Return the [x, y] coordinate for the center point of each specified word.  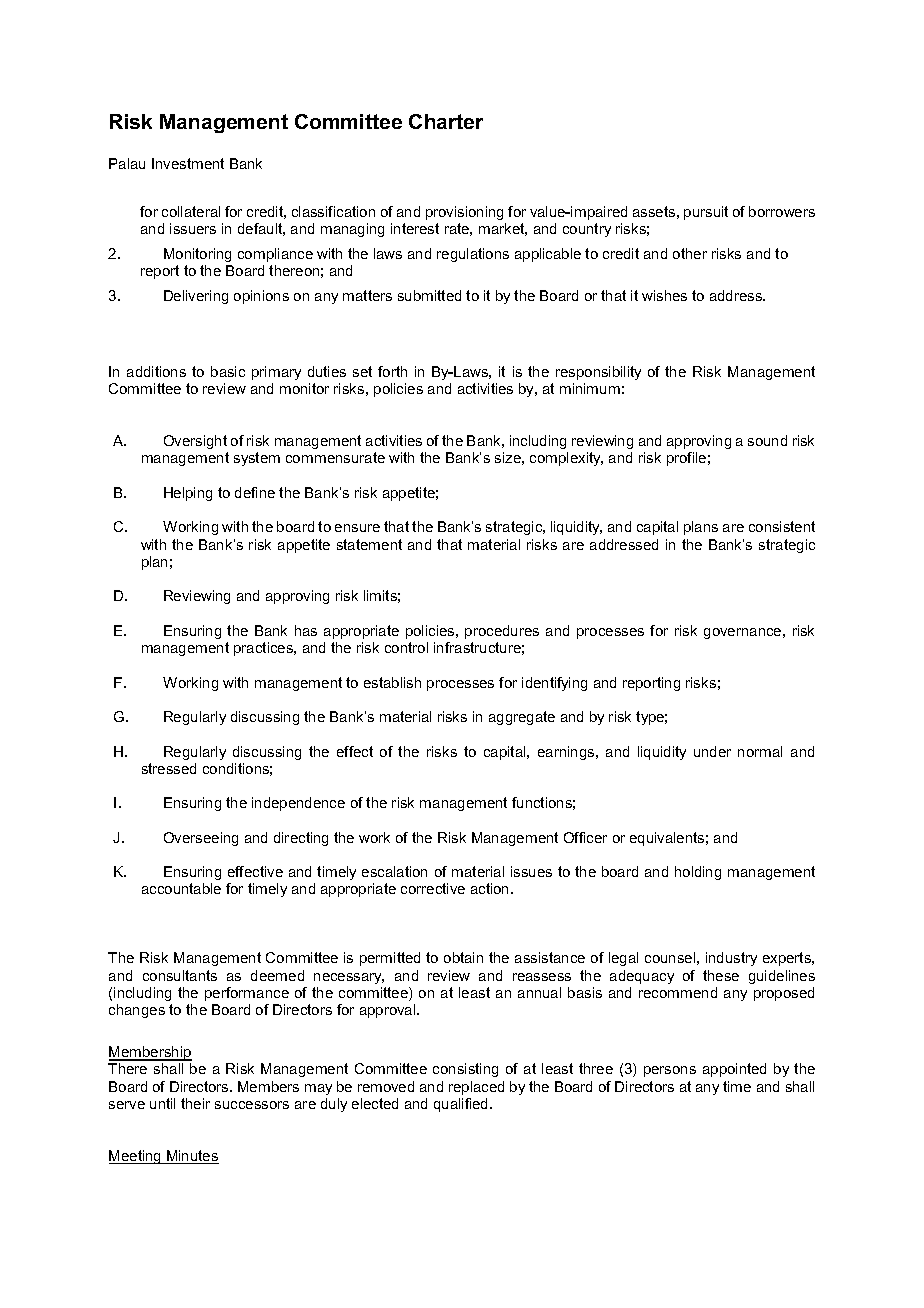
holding [698, 873]
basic [228, 371]
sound [767, 440]
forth [392, 371]
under [712, 751]
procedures [502, 632]
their [195, 1103]
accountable [181, 888]
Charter [446, 121]
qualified [462, 1105]
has [306, 630]
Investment [188, 163]
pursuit [706, 213]
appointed [734, 1070]
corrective [433, 888]
